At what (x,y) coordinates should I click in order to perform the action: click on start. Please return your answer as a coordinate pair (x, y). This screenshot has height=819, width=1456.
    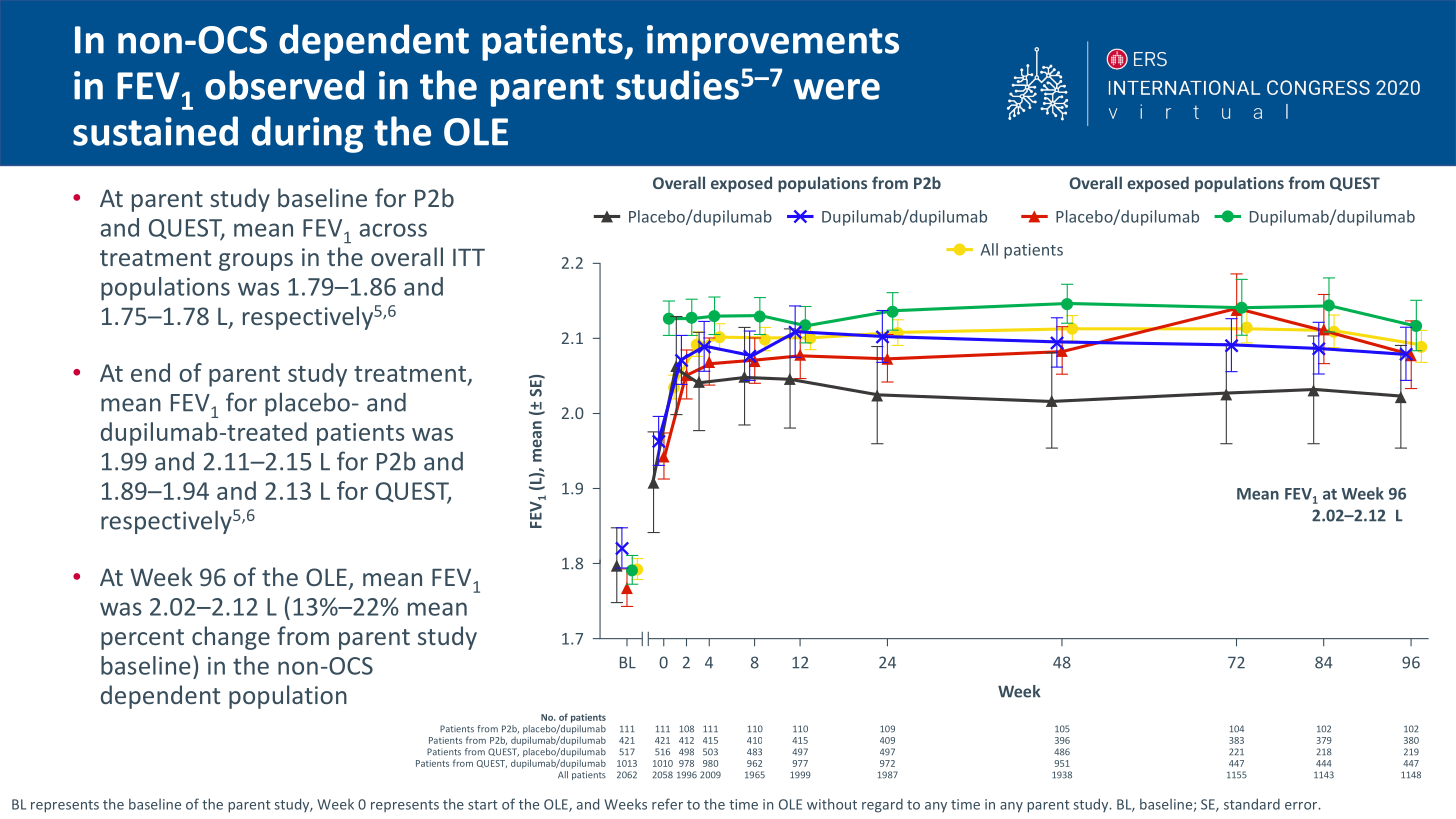
    Looking at the image, I should click on (483, 805).
